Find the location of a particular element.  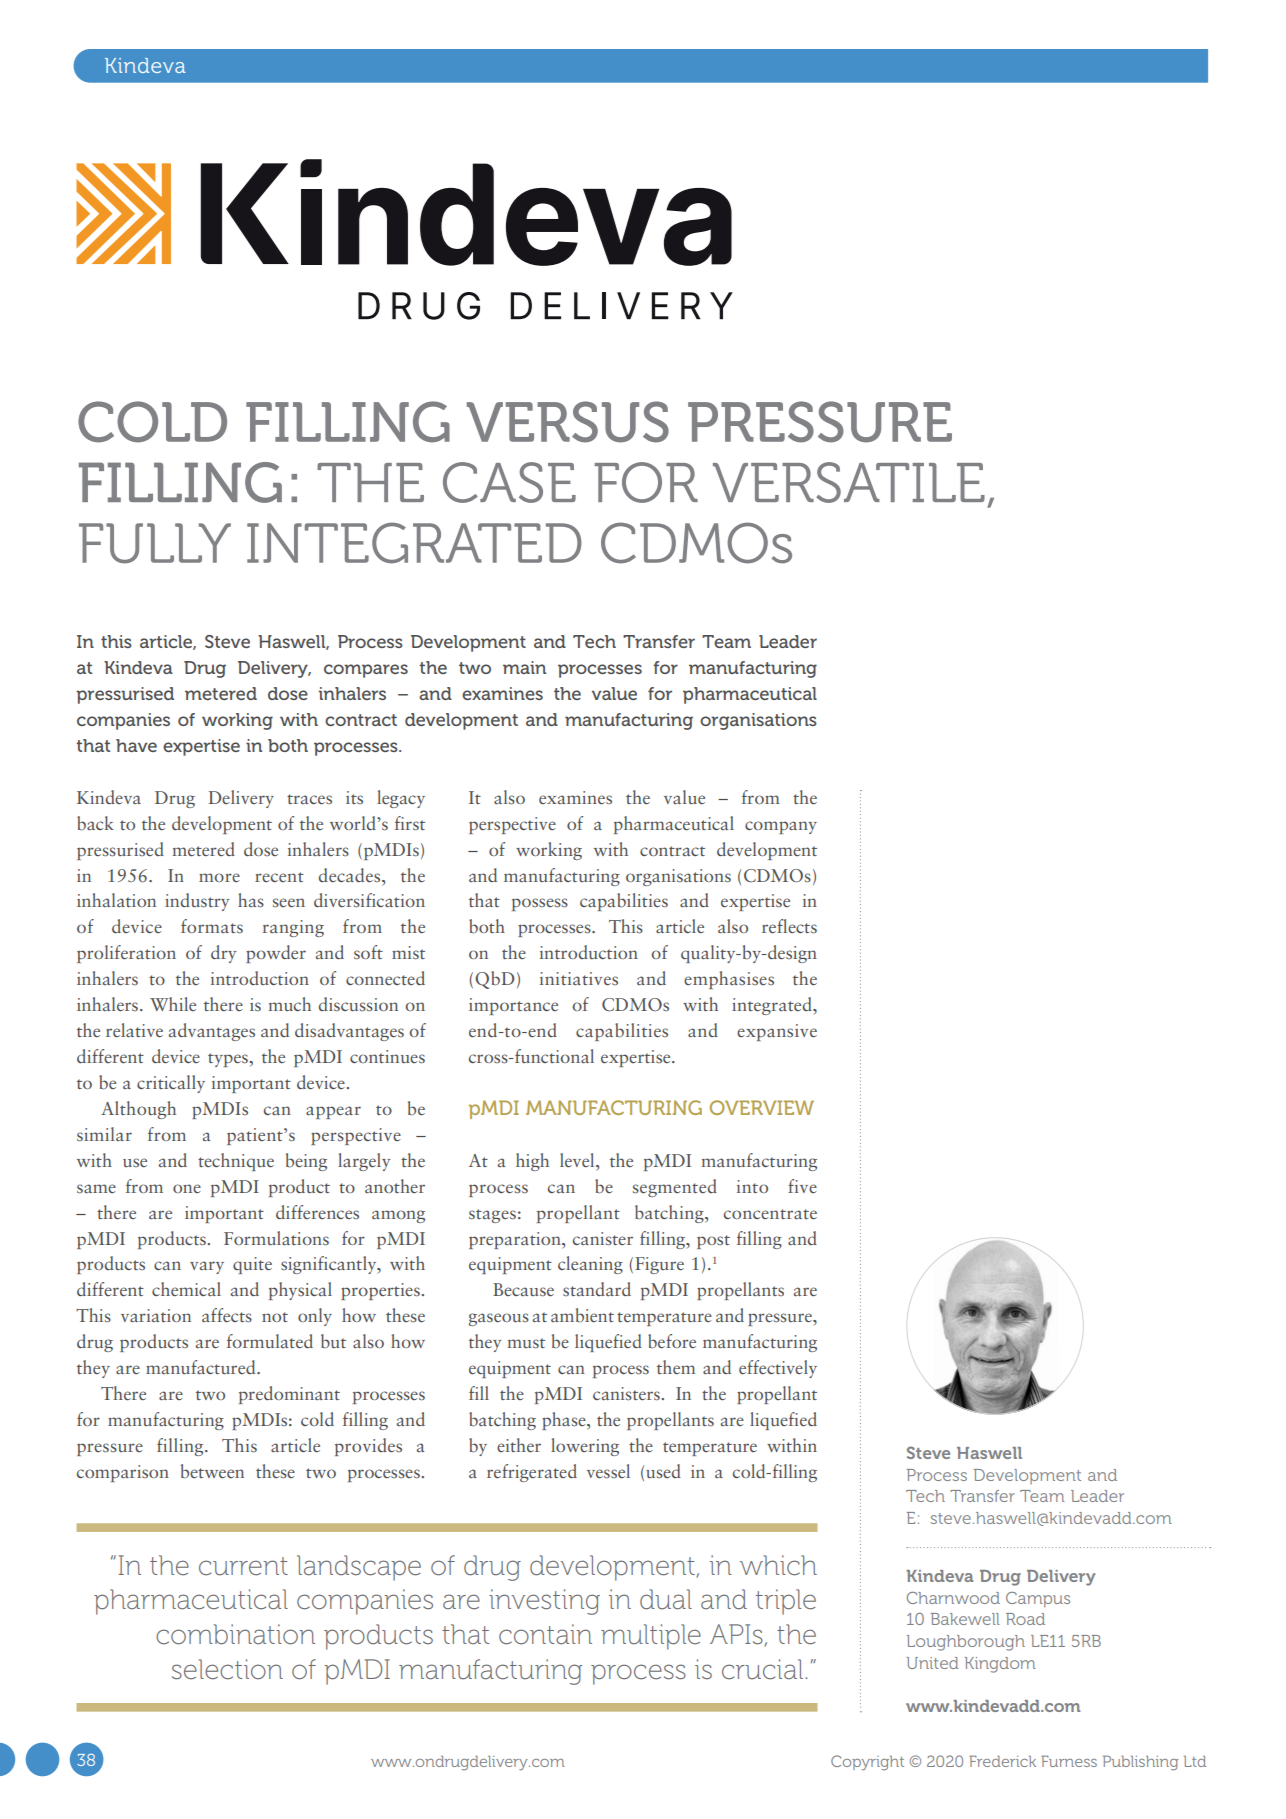

possess is located at coordinates (540, 904).
